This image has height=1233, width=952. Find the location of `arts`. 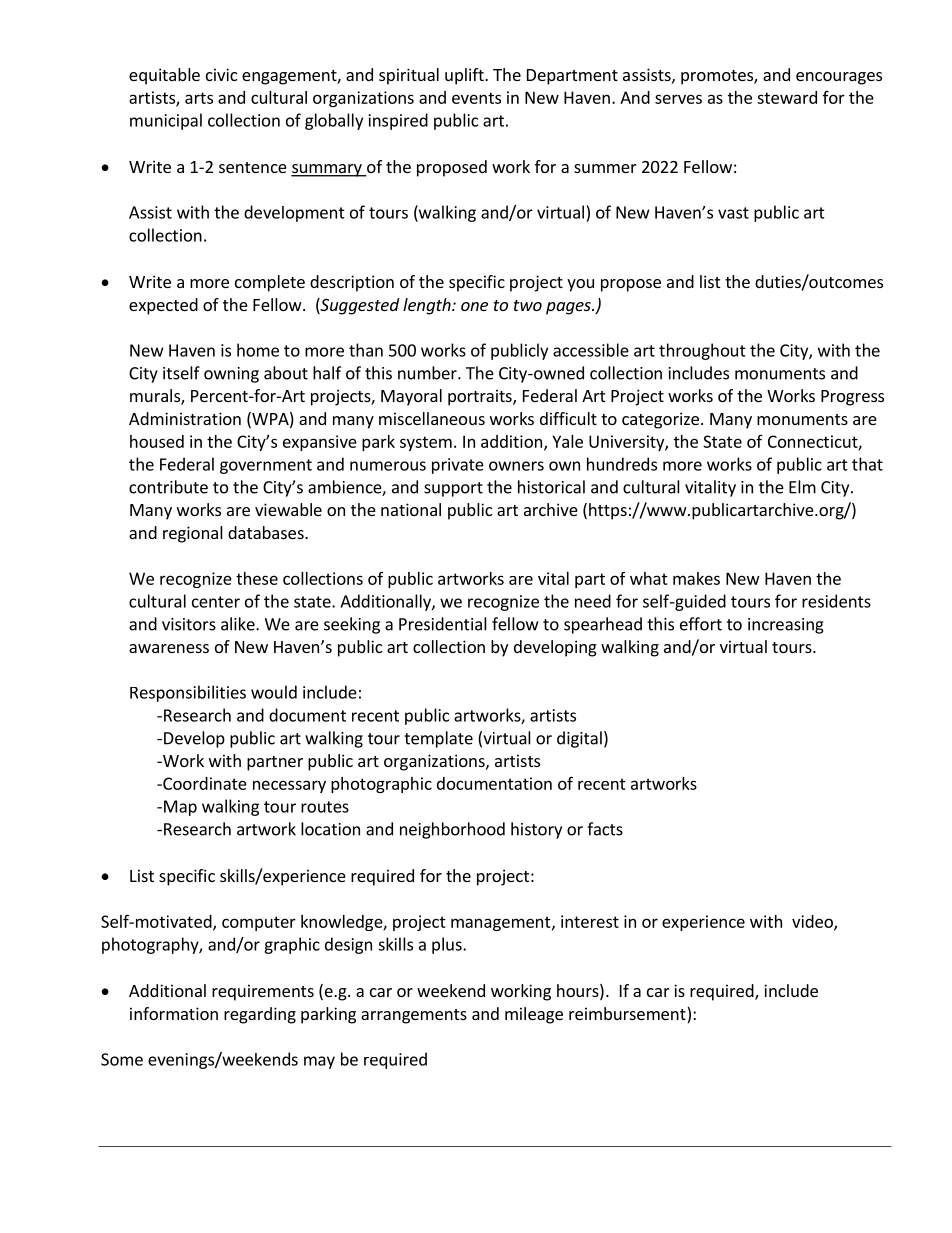

arts is located at coordinates (199, 98).
